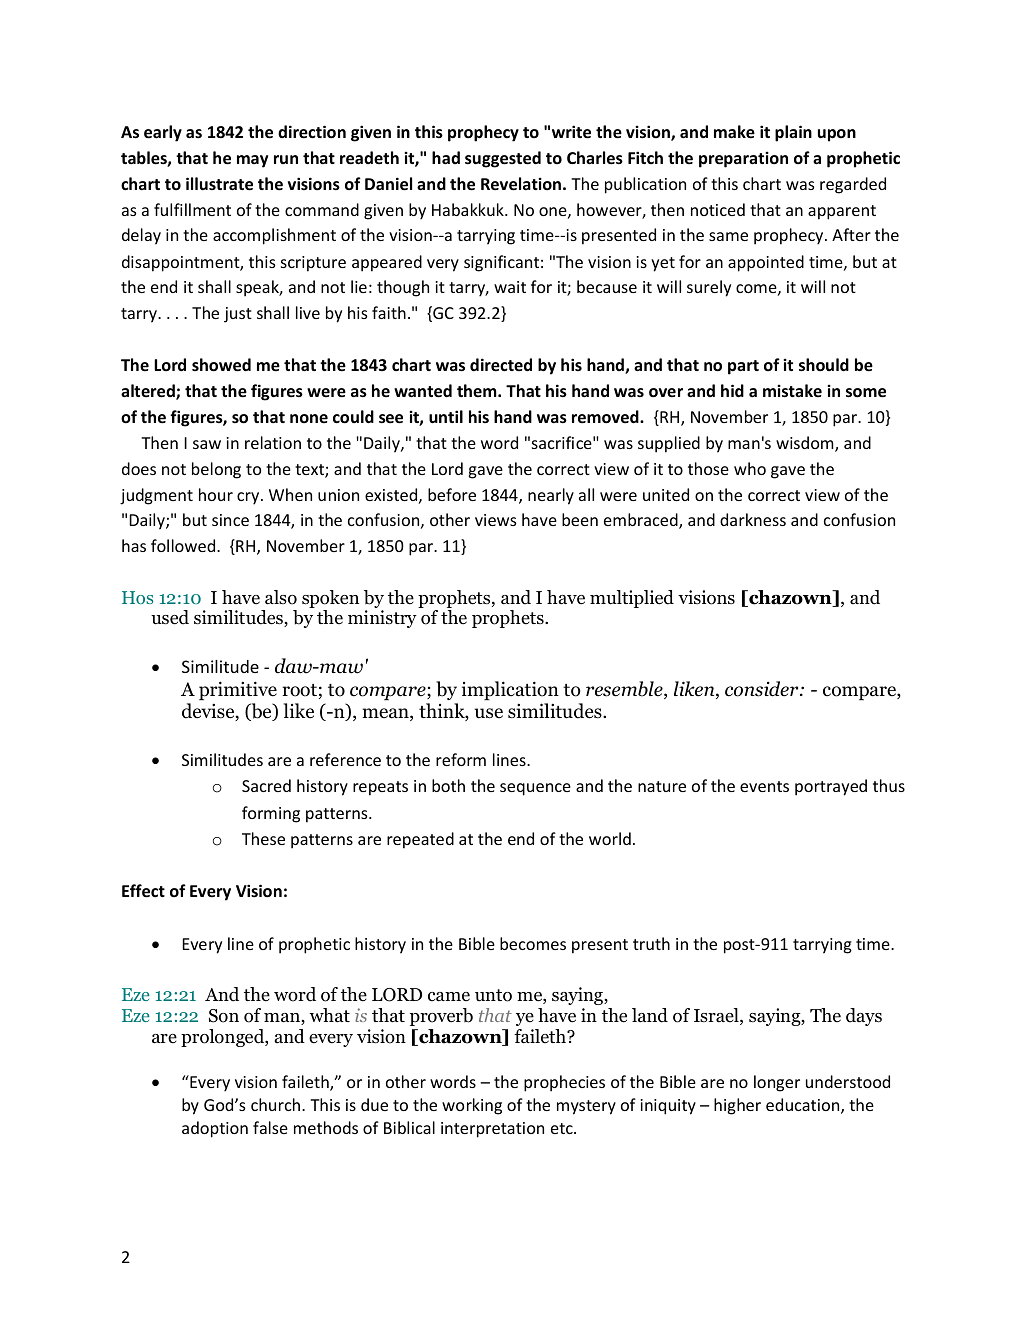 This document has height=1328, width=1026. What do you see at coordinates (266, 785) in the document?
I see `Sacred` at bounding box center [266, 785].
